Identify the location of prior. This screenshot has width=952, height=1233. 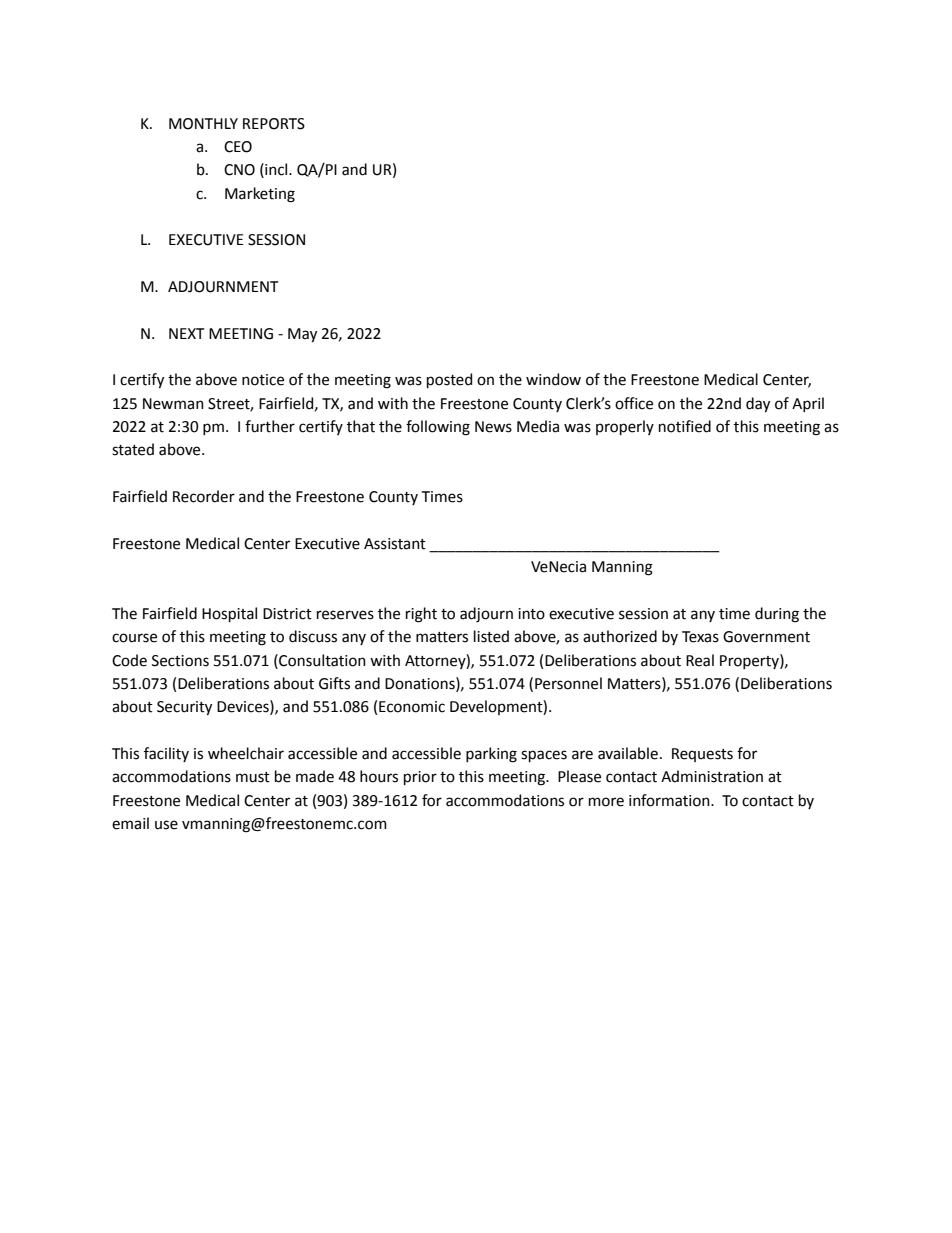
(420, 778).
